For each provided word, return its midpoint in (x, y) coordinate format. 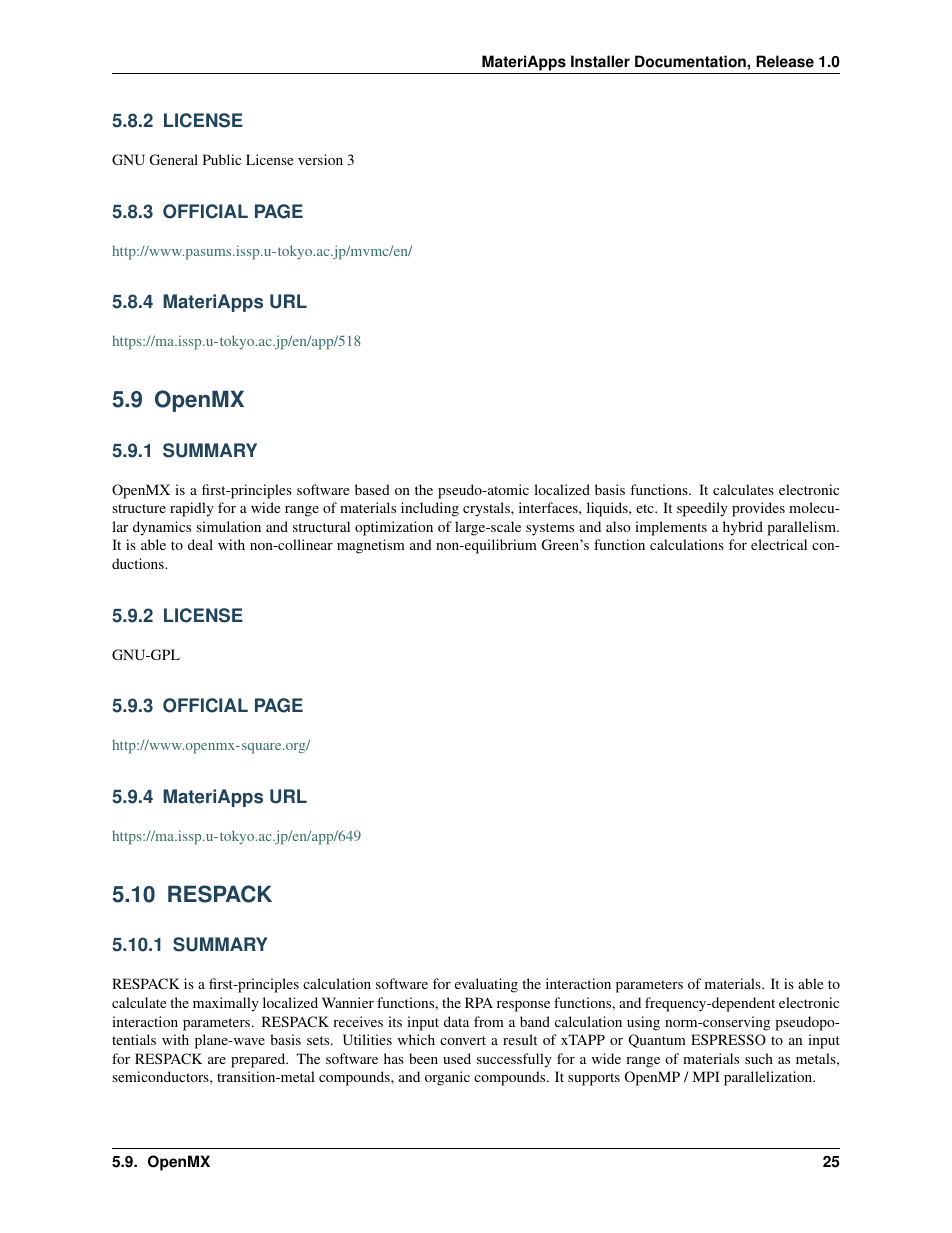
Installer (600, 61)
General (174, 159)
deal (200, 544)
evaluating (486, 985)
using (643, 1023)
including (430, 509)
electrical (779, 544)
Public (222, 159)
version (320, 159)
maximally (226, 1004)
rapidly (192, 509)
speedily (702, 509)
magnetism (371, 546)
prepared (259, 1060)
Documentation (691, 61)
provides (758, 509)
